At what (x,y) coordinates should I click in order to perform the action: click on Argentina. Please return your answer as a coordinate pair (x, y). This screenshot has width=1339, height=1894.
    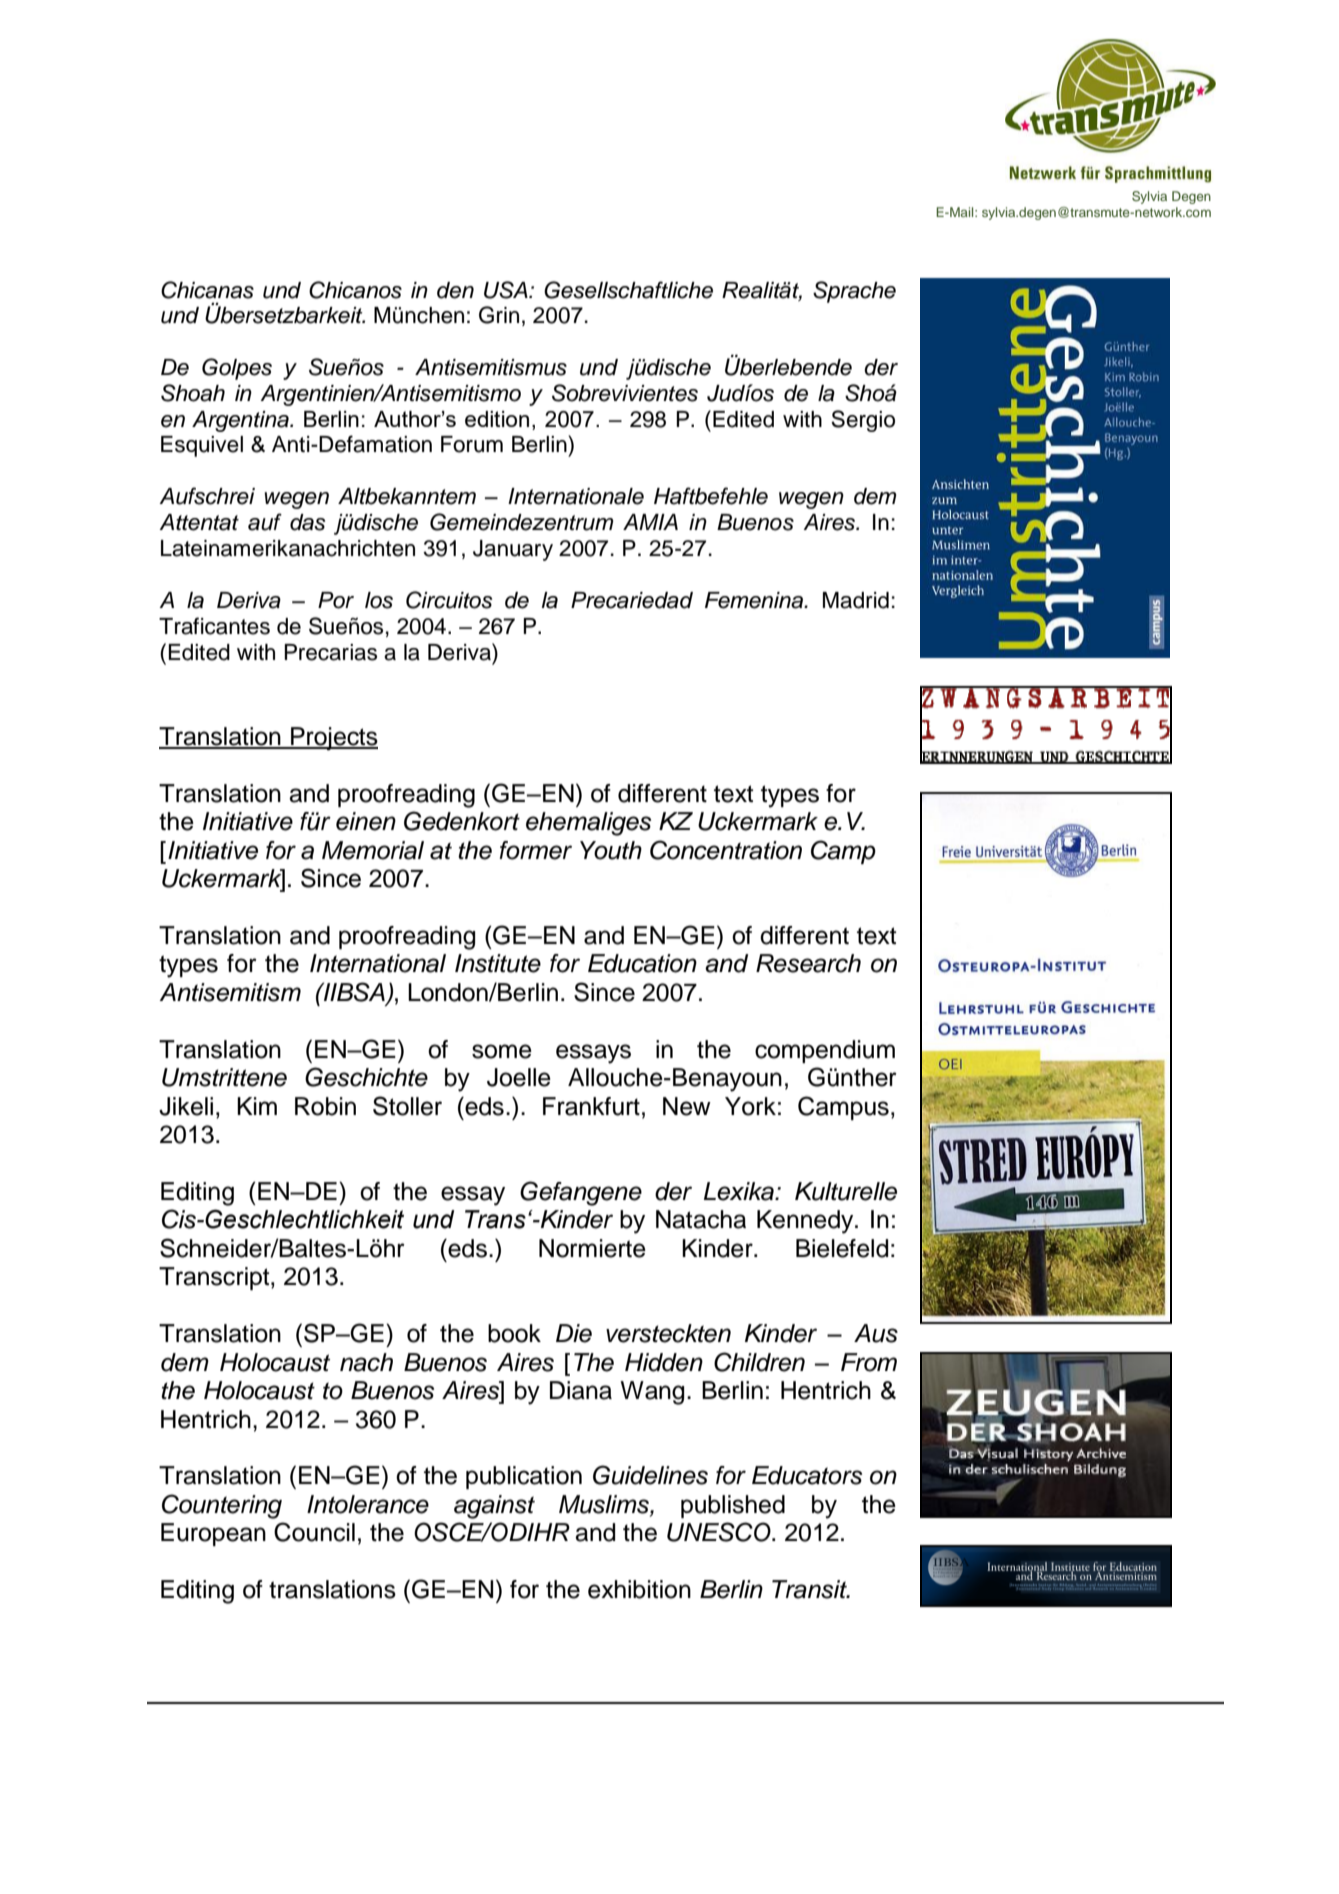
    Looking at the image, I should click on (241, 421).
